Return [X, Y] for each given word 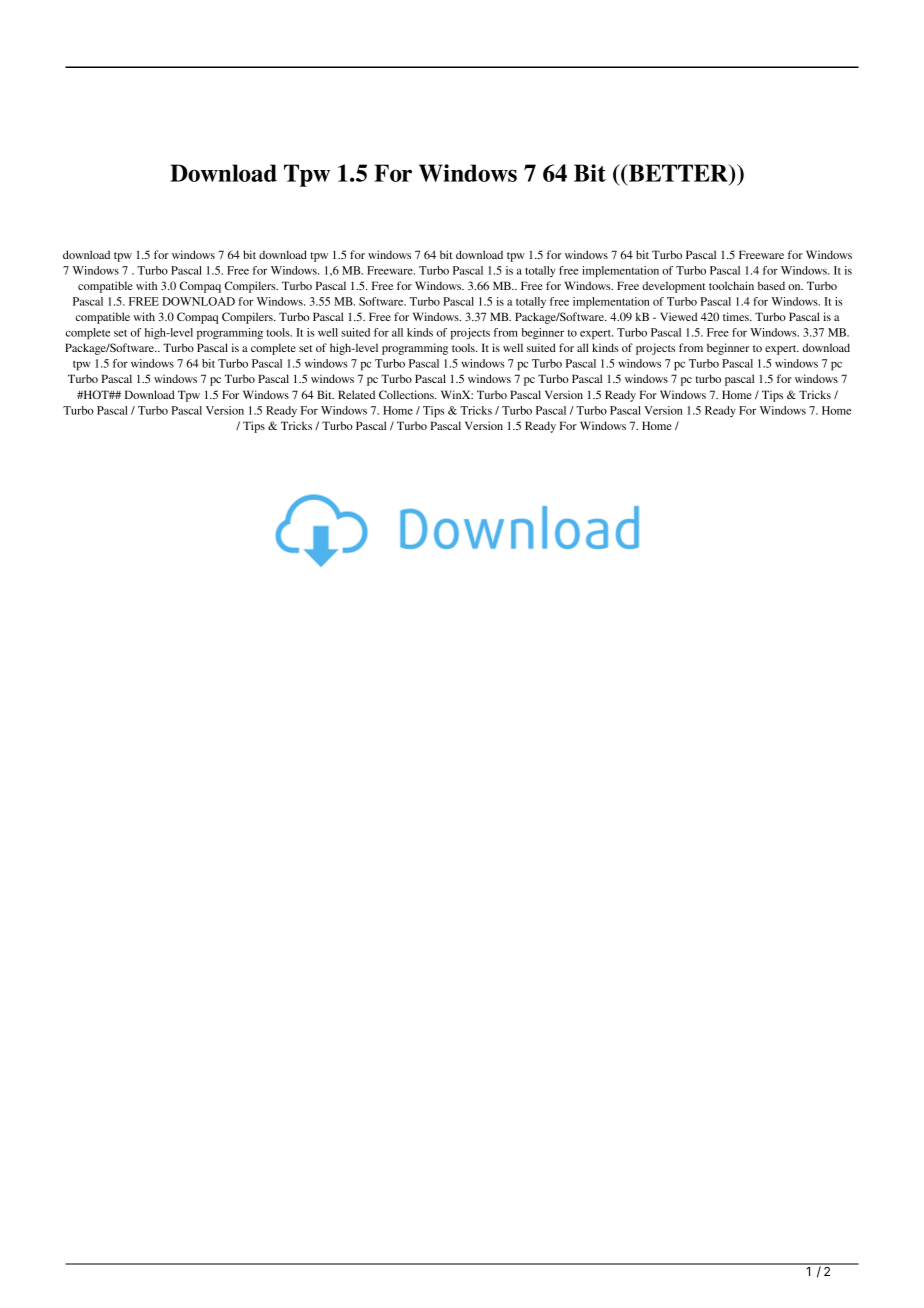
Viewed [678, 316]
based [771, 285]
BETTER [679, 174]
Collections [407, 394]
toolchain [731, 285]
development [674, 287]
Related [356, 394]
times [737, 316]
